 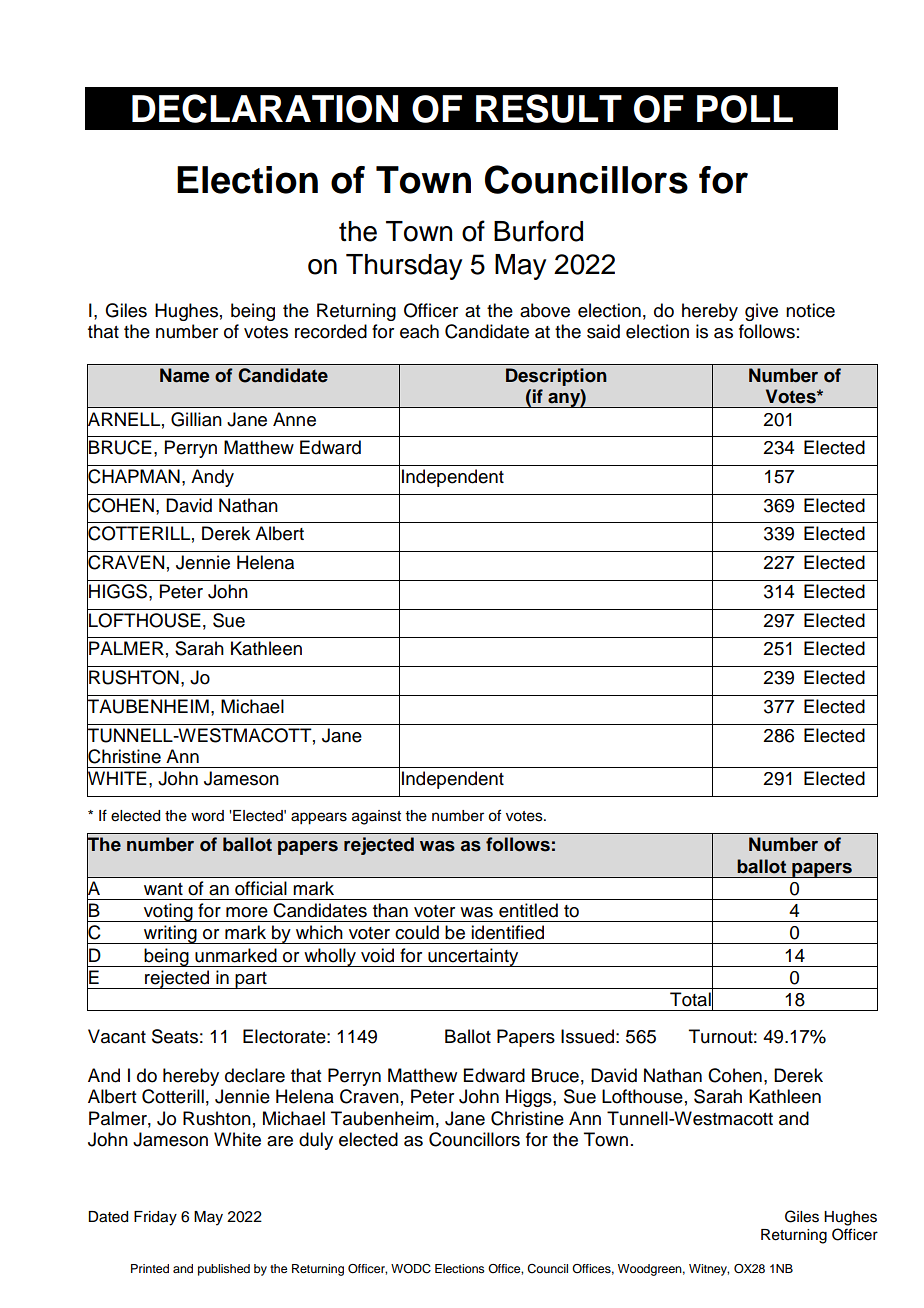 I want to click on Andy, so click(x=212, y=478).
